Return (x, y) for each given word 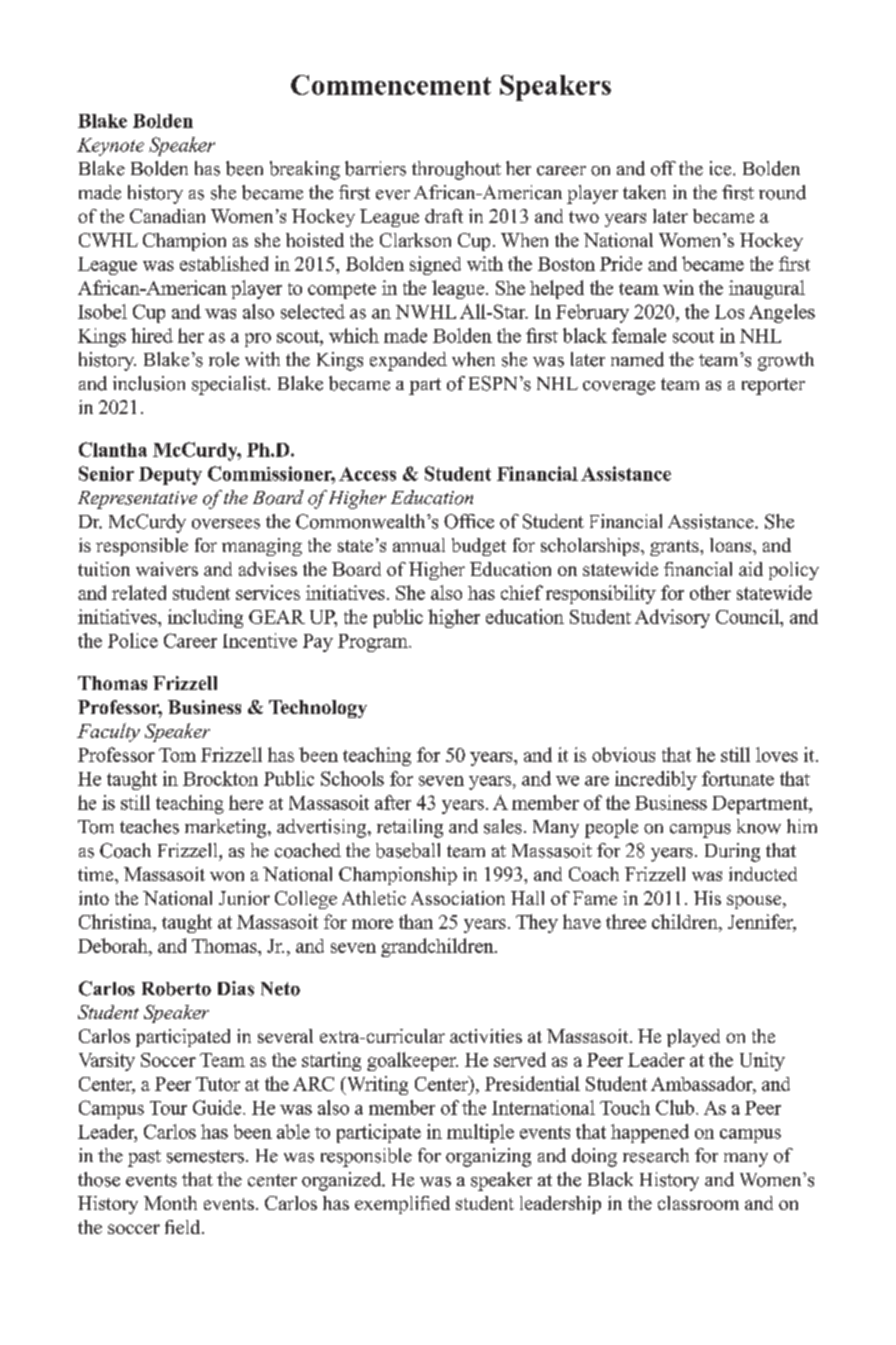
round (782, 192)
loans (732, 545)
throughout (456, 170)
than (416, 921)
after (393, 802)
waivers (167, 569)
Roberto (176, 989)
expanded (408, 361)
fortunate (738, 778)
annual (419, 545)
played (693, 1038)
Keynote (110, 147)
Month (170, 1203)
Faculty (108, 732)
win (678, 287)
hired (152, 335)
